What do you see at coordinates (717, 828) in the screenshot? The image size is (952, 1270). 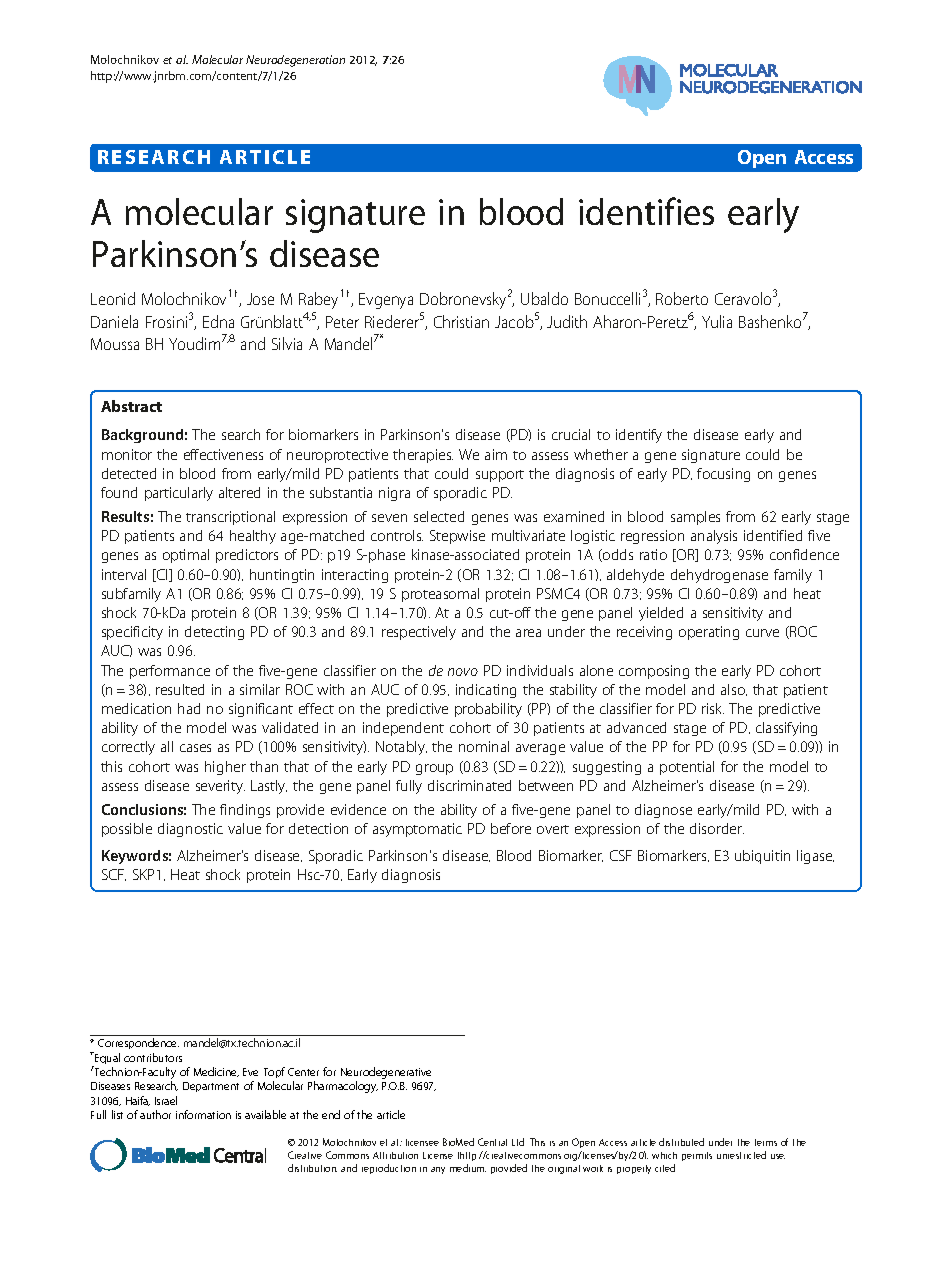 I see `disorder` at bounding box center [717, 828].
